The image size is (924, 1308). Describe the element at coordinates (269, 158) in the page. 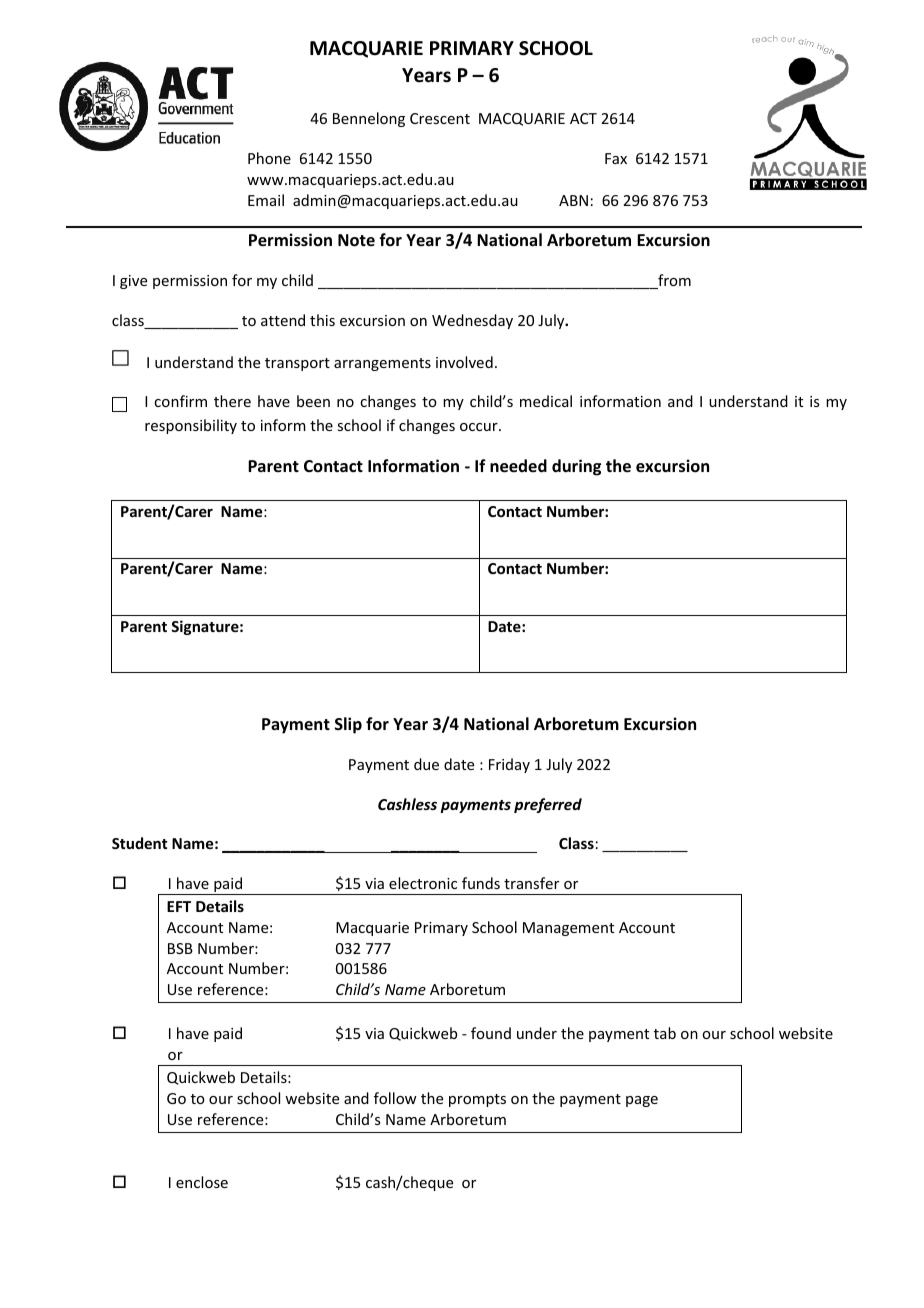

I see `Phone` at that location.
